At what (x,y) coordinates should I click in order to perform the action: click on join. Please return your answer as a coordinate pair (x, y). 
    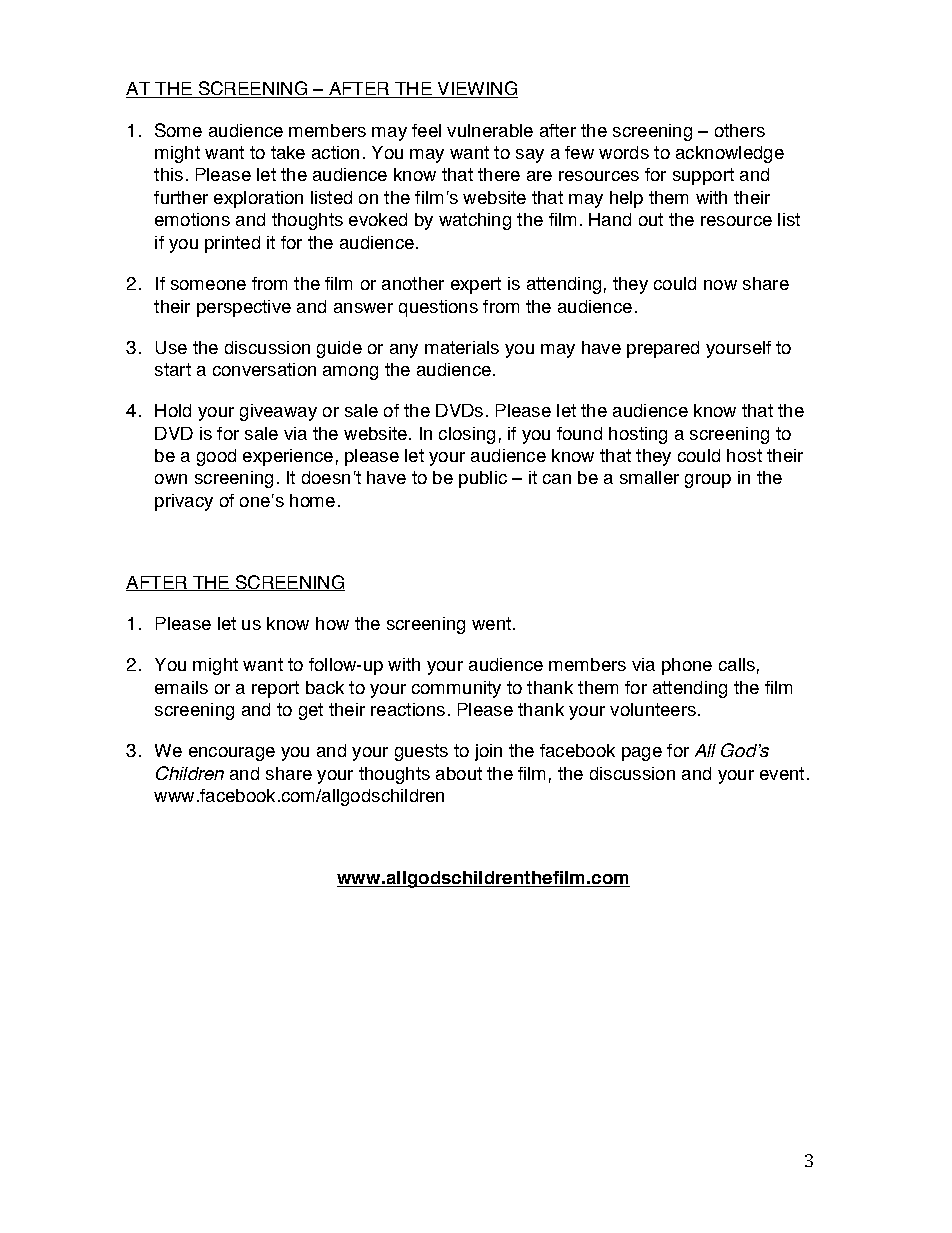
    Looking at the image, I should click on (488, 752).
